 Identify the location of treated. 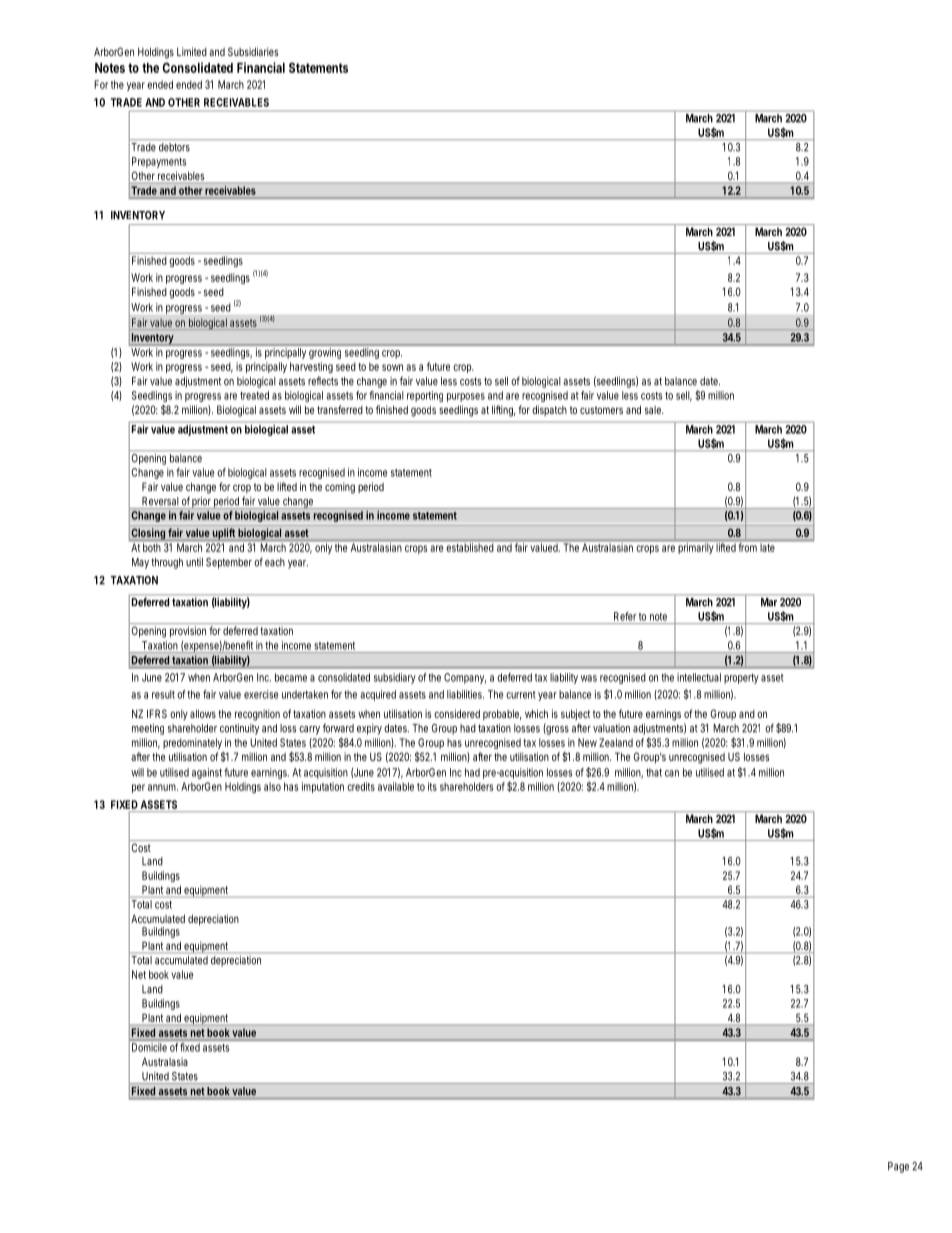
(254, 395).
